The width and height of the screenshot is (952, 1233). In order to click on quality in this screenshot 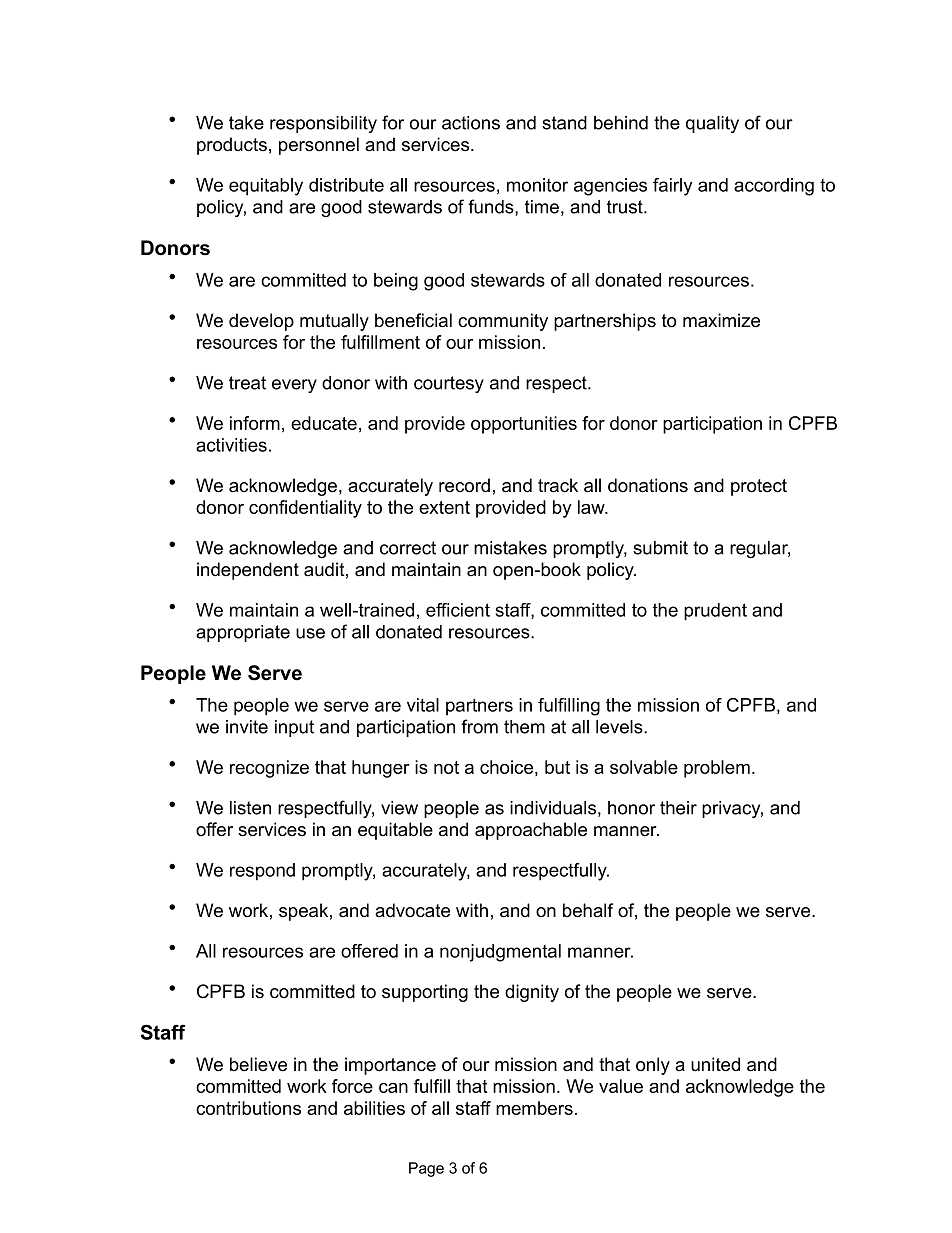, I will do `click(712, 124)`.
